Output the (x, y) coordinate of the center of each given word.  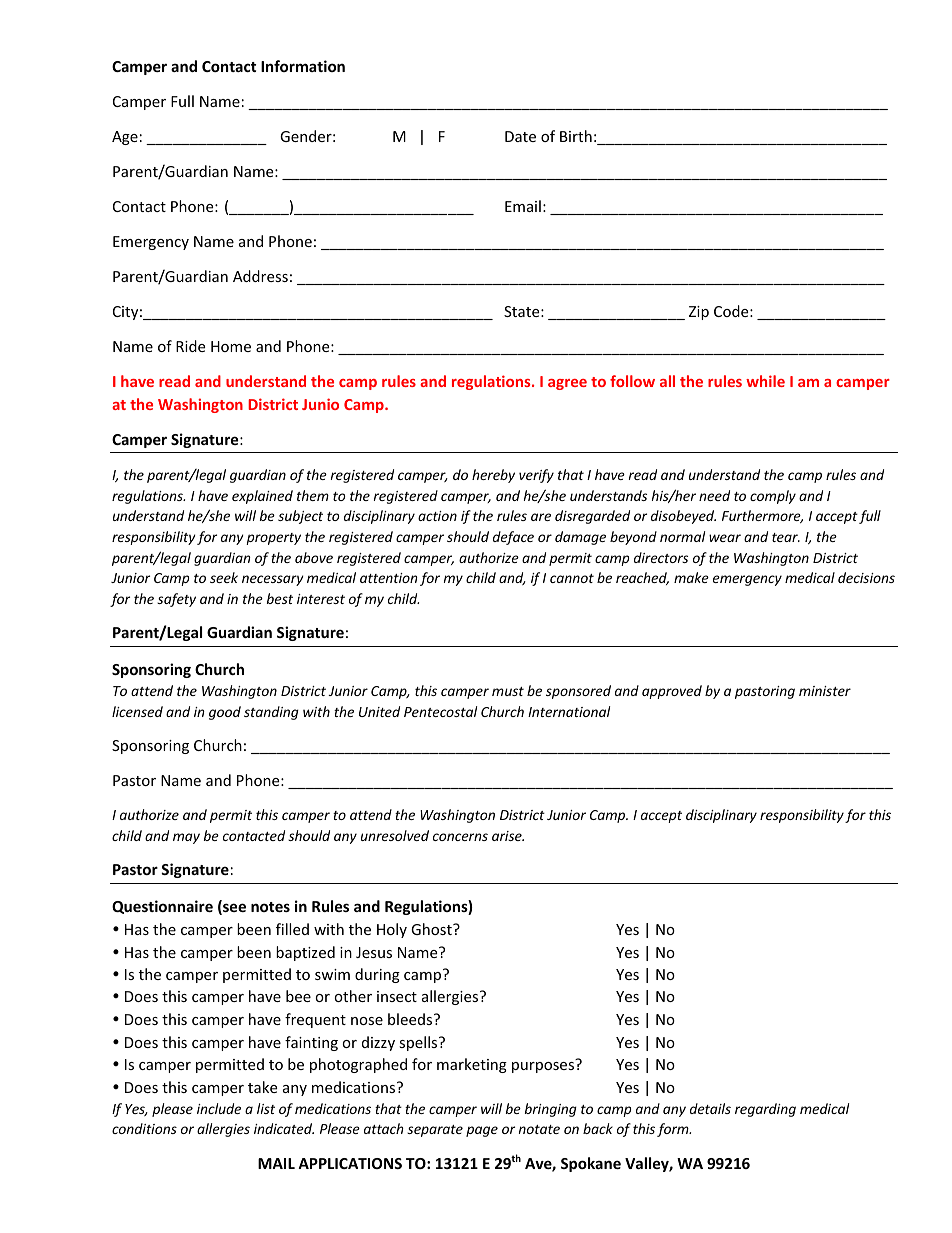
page (482, 1131)
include (219, 1108)
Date (520, 136)
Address (260, 276)
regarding (765, 1110)
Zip (699, 313)
